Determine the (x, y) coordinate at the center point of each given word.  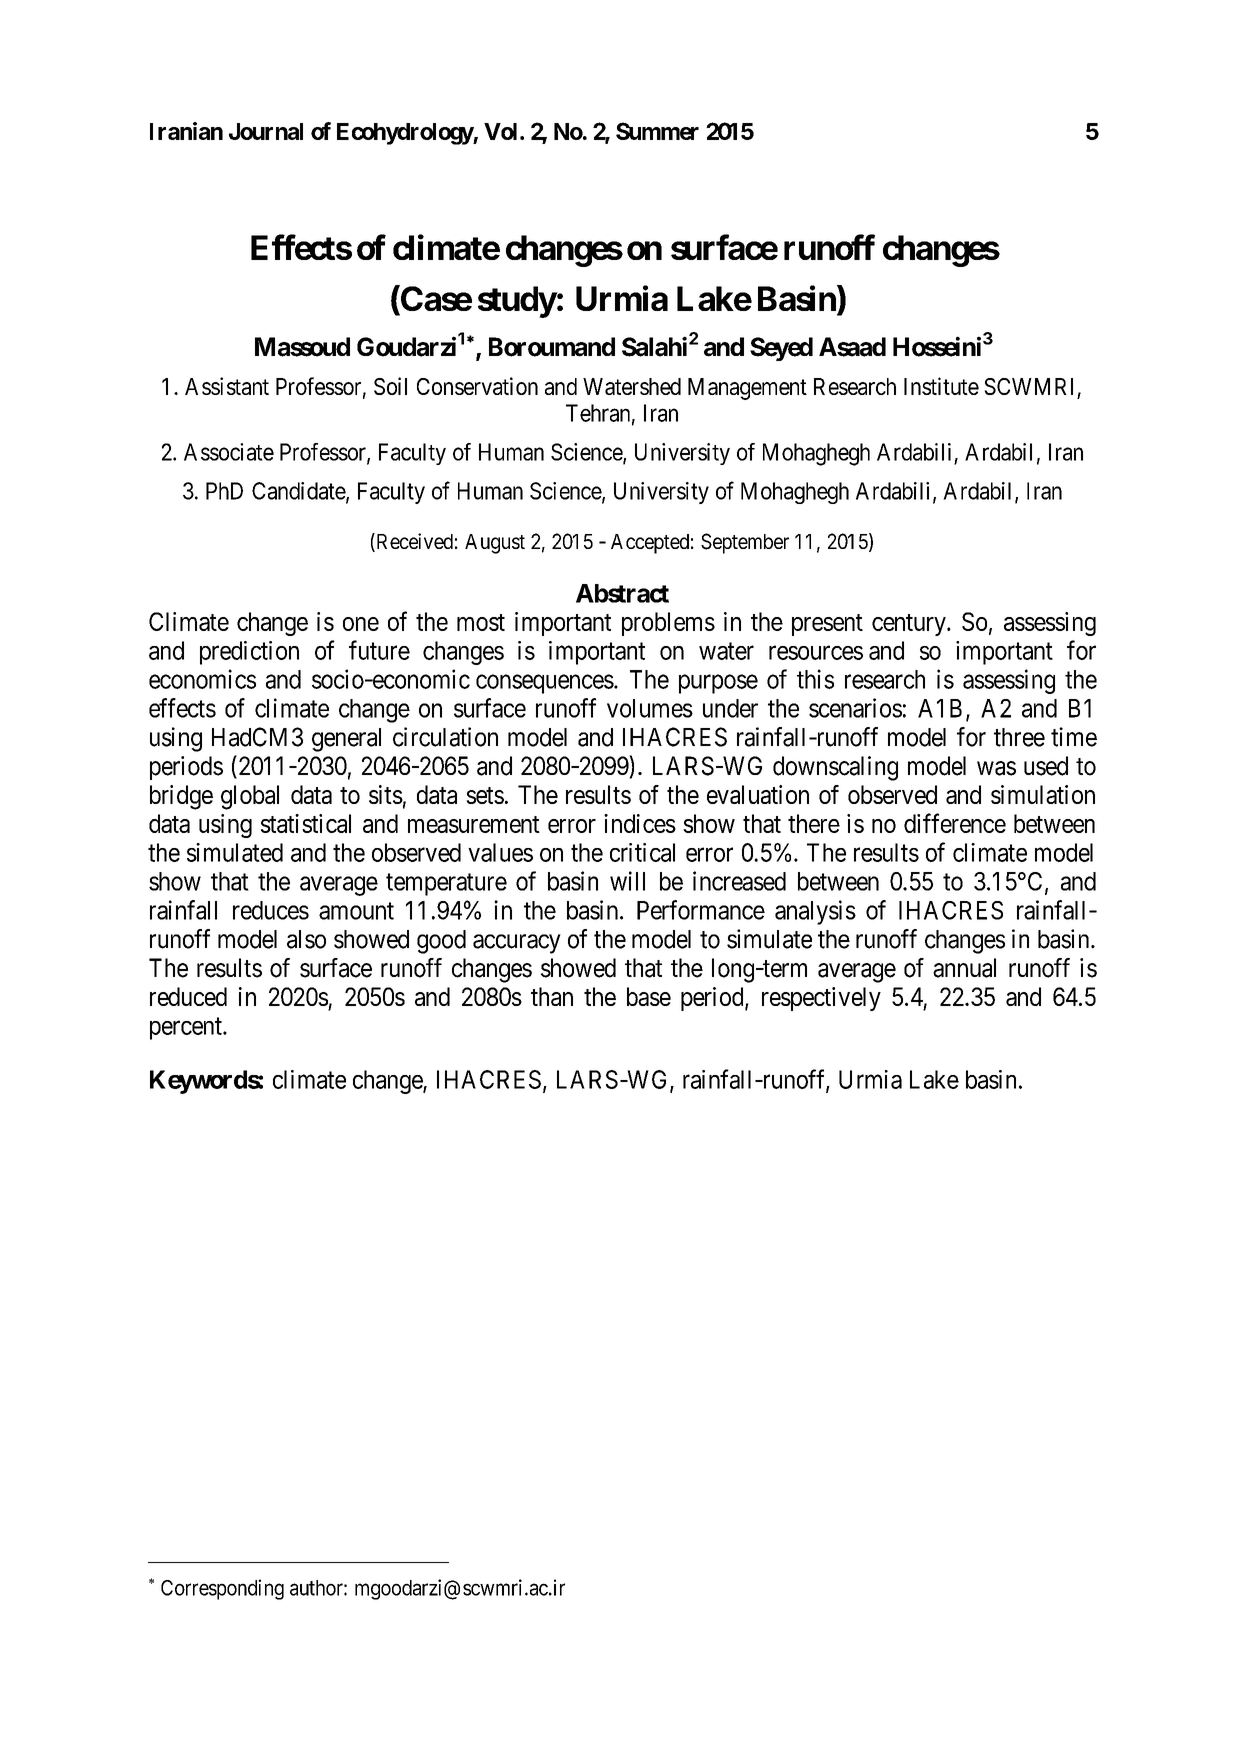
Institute (941, 386)
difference (955, 823)
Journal (266, 131)
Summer (657, 131)
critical (642, 852)
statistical (306, 823)
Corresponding (222, 1589)
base (649, 996)
